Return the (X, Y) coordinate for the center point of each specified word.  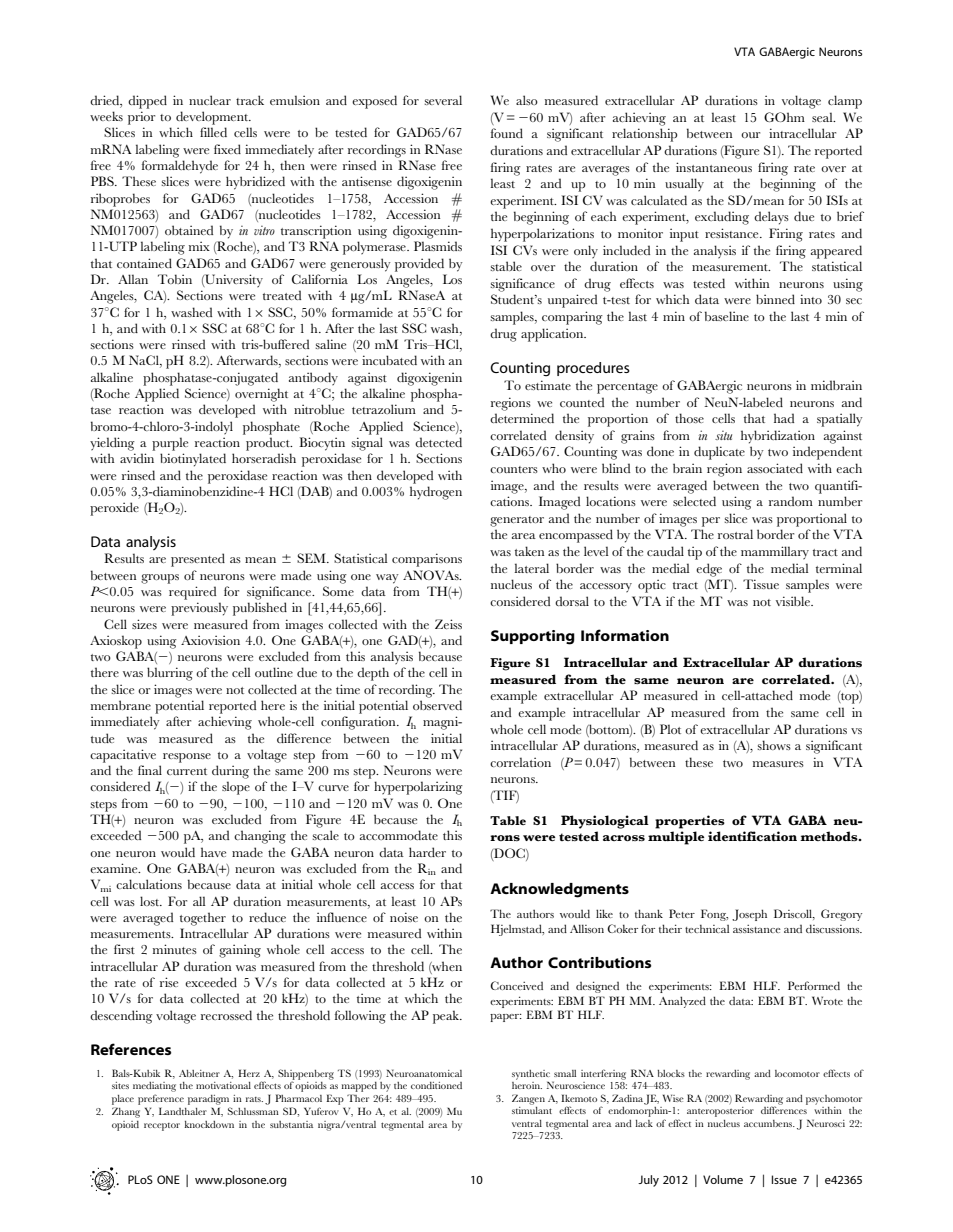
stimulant (532, 1110)
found (507, 133)
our (750, 135)
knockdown (209, 1124)
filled (213, 132)
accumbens (769, 1123)
